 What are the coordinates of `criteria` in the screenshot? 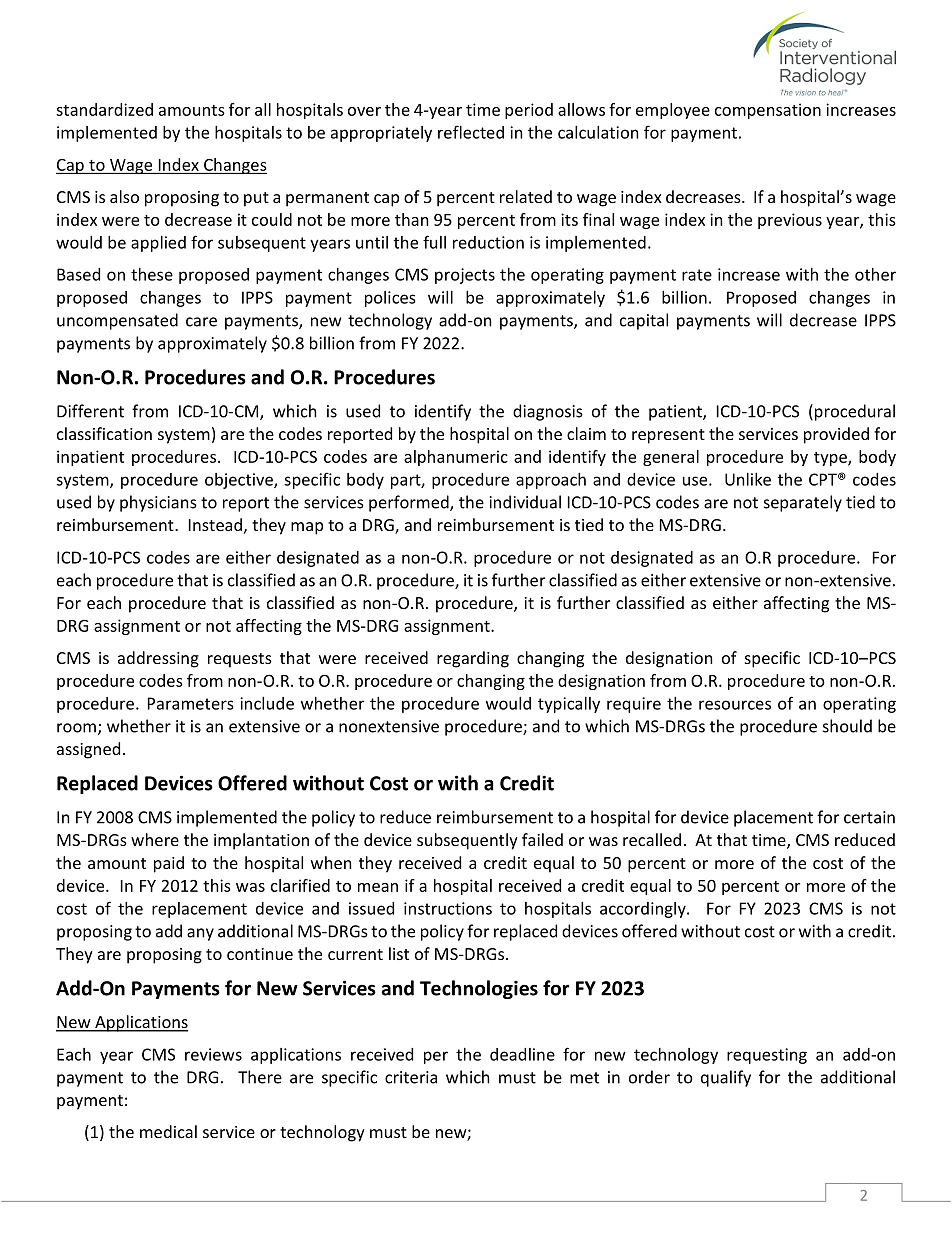 It's located at (411, 1077).
